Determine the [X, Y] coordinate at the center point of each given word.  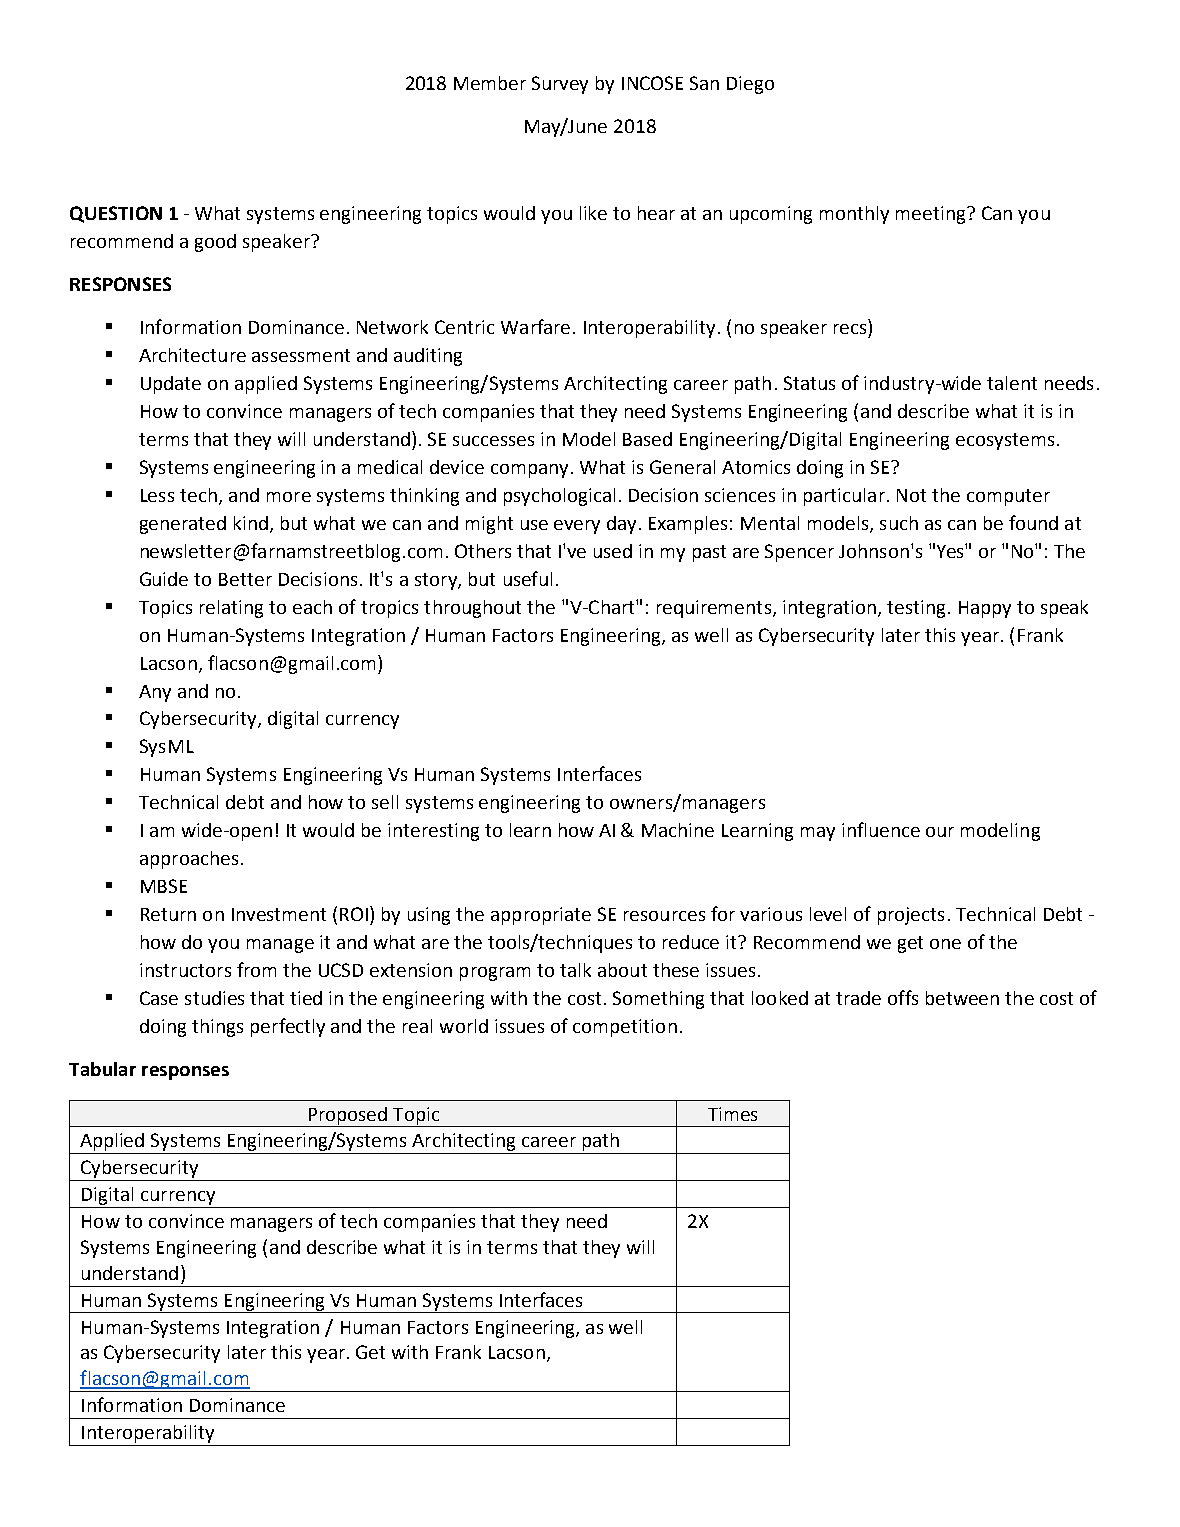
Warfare [535, 326]
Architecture [192, 355]
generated [183, 525]
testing [916, 609]
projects [911, 916]
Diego [750, 85]
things [217, 1028]
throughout [472, 609]
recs [850, 329]
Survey [560, 85]
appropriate [541, 916]
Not [911, 495]
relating [231, 609]
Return [168, 914]
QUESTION [116, 214]
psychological [559, 497]
